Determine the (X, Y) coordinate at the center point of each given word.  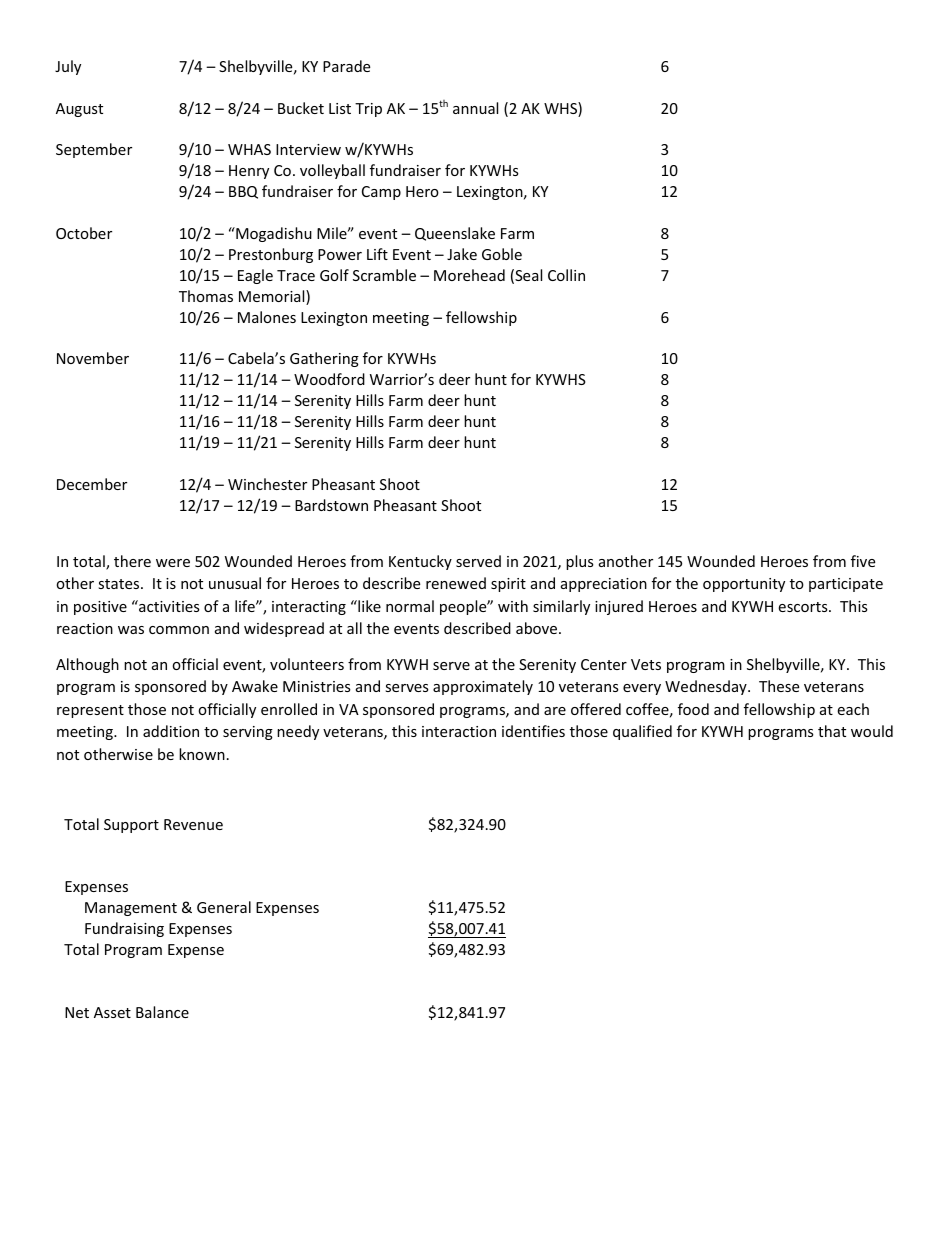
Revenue (193, 824)
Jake (462, 254)
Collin (566, 275)
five (863, 561)
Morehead (469, 275)
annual (475, 108)
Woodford (329, 379)
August (79, 110)
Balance (162, 1012)
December (92, 484)
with (513, 606)
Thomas (206, 296)
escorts (804, 607)
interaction (459, 731)
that (832, 731)
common (179, 630)
